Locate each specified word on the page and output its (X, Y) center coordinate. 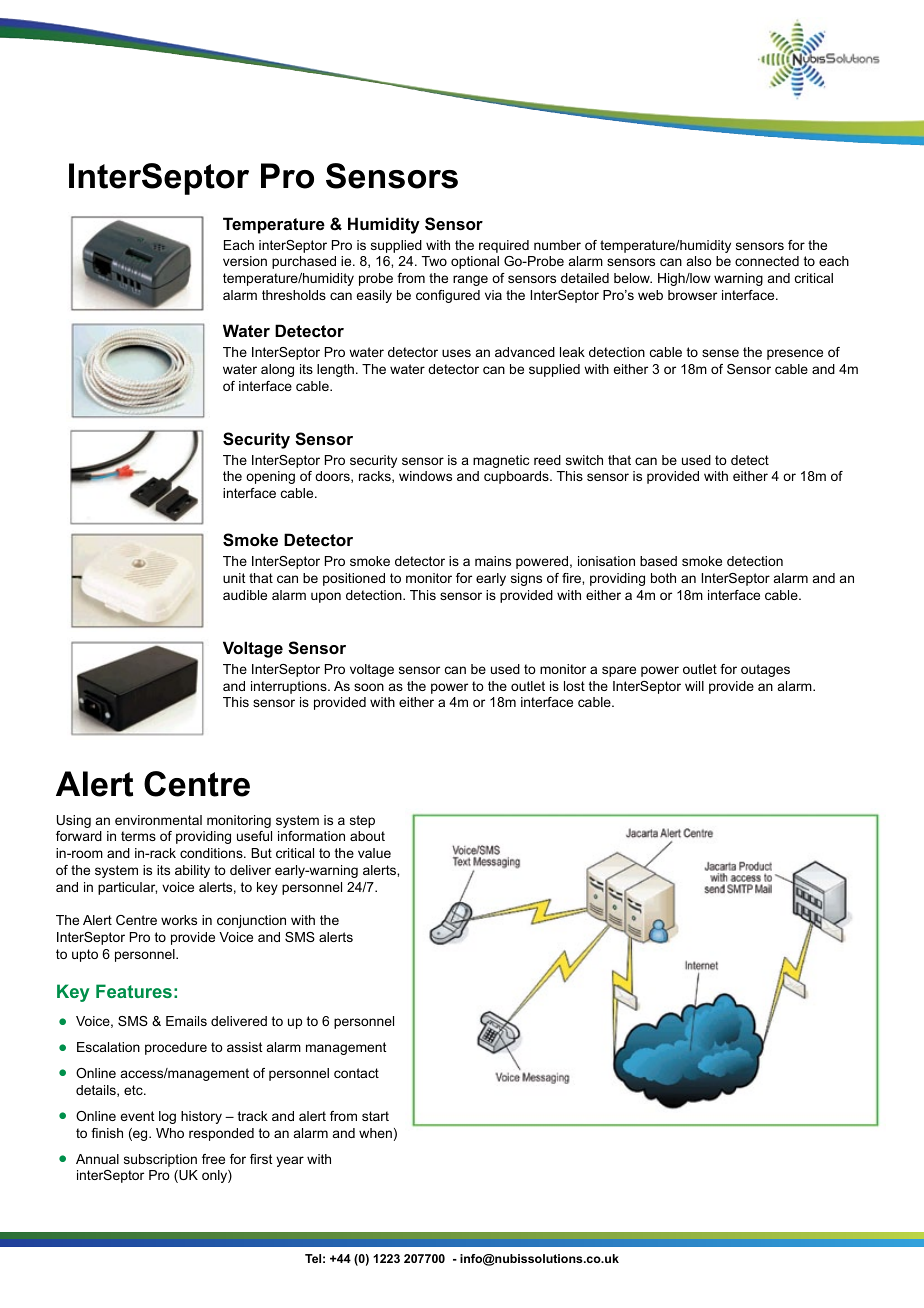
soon (369, 687)
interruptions (290, 687)
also (699, 261)
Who (170, 1133)
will (694, 686)
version (245, 261)
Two (434, 261)
